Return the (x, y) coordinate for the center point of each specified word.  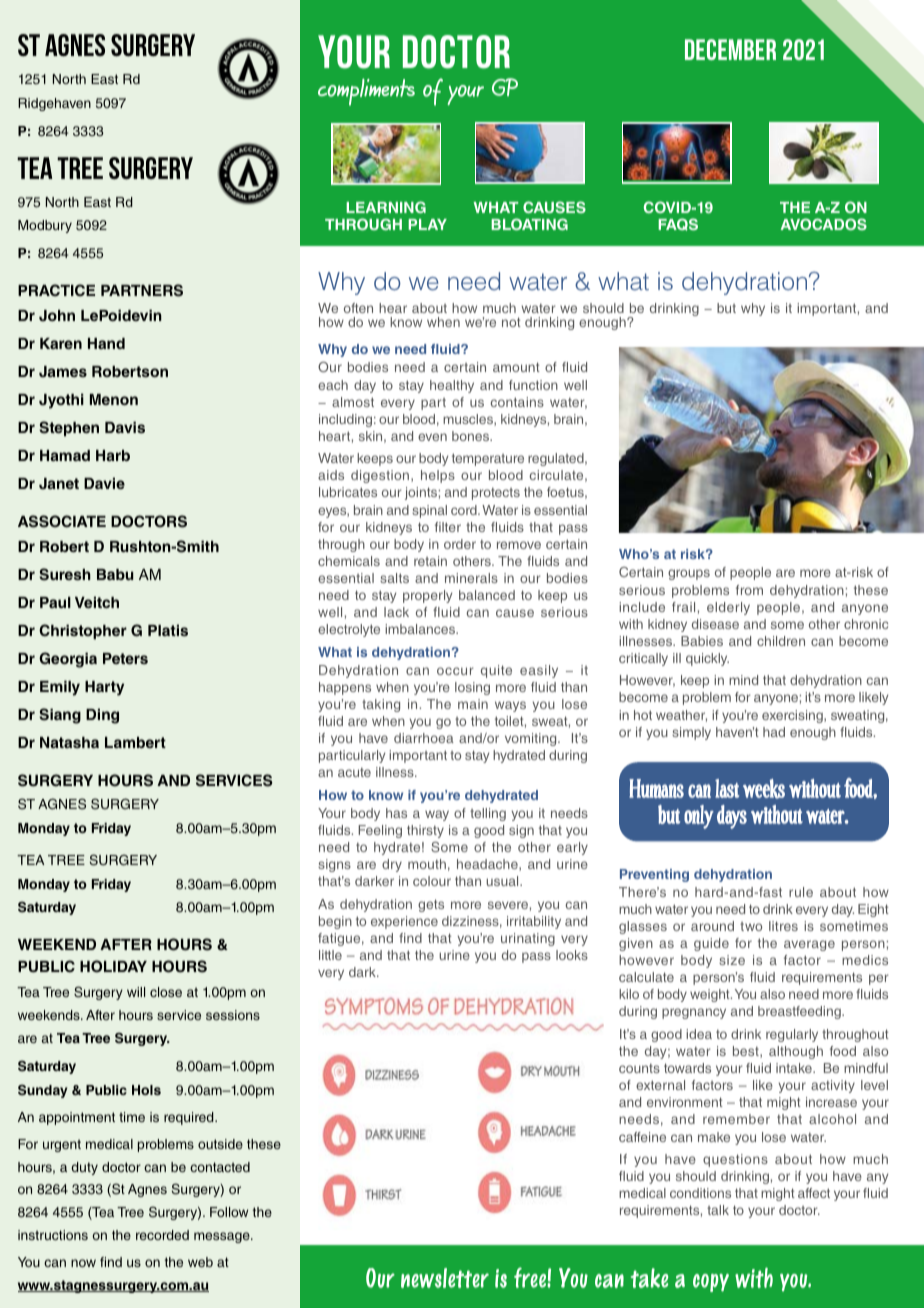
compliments (366, 92)
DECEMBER (730, 49)
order (460, 544)
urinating (528, 939)
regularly (792, 1035)
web (200, 1262)
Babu (115, 574)
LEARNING (386, 207)
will (136, 992)
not (511, 322)
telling (488, 814)
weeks (764, 789)
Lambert (135, 742)
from (749, 590)
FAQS (678, 224)
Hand (106, 343)
